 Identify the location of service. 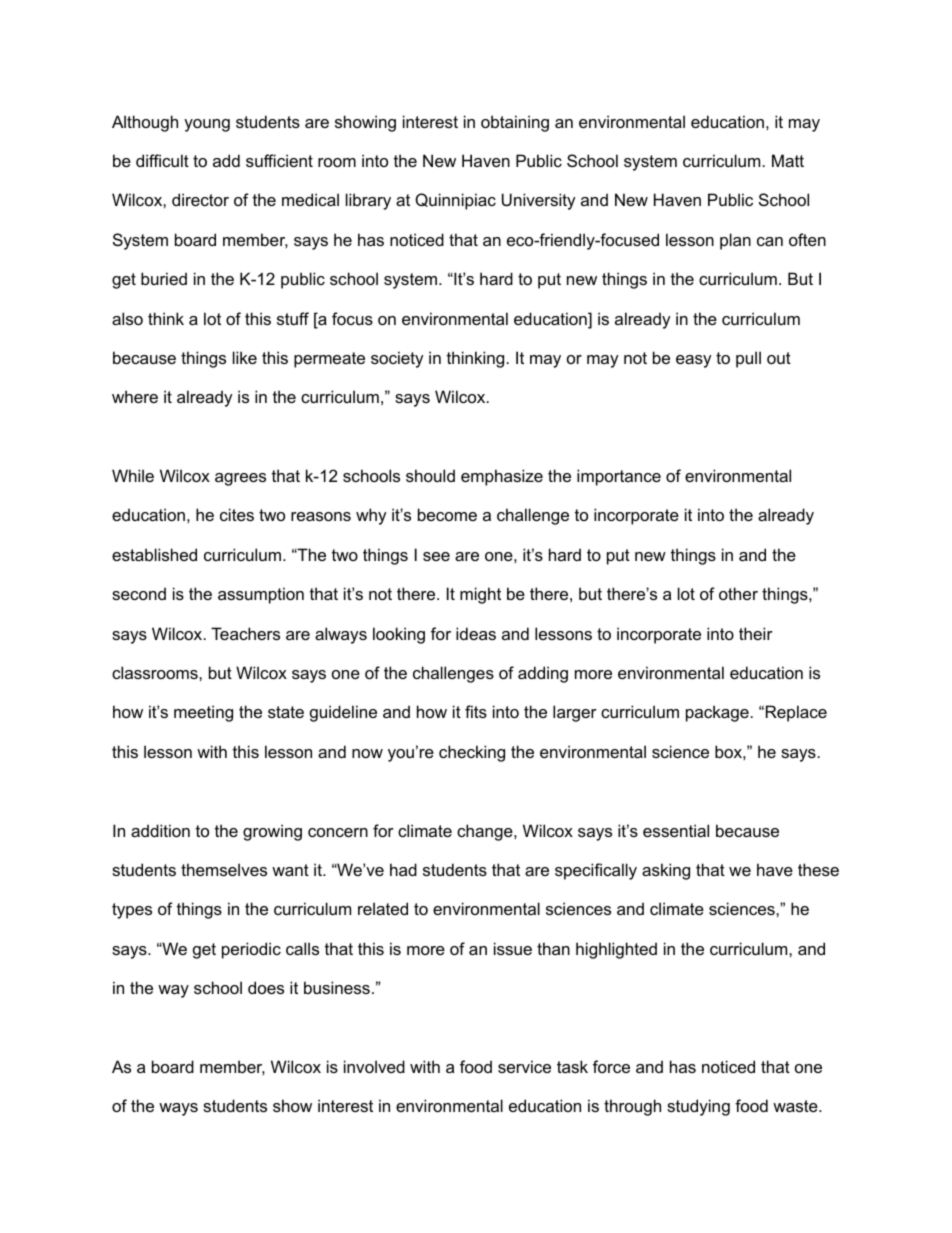
(524, 1066).
